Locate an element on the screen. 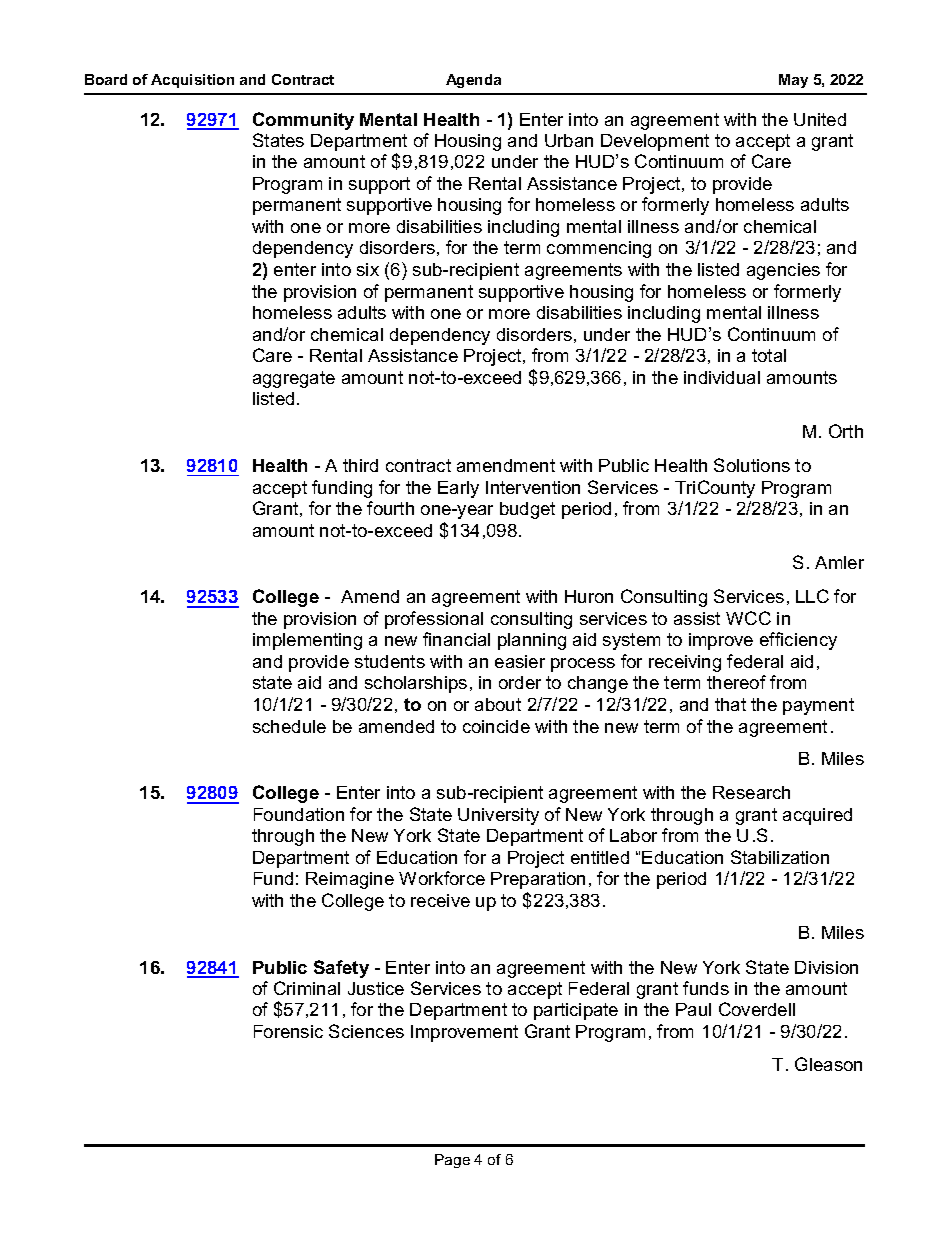  Acquisition is located at coordinates (192, 81).
